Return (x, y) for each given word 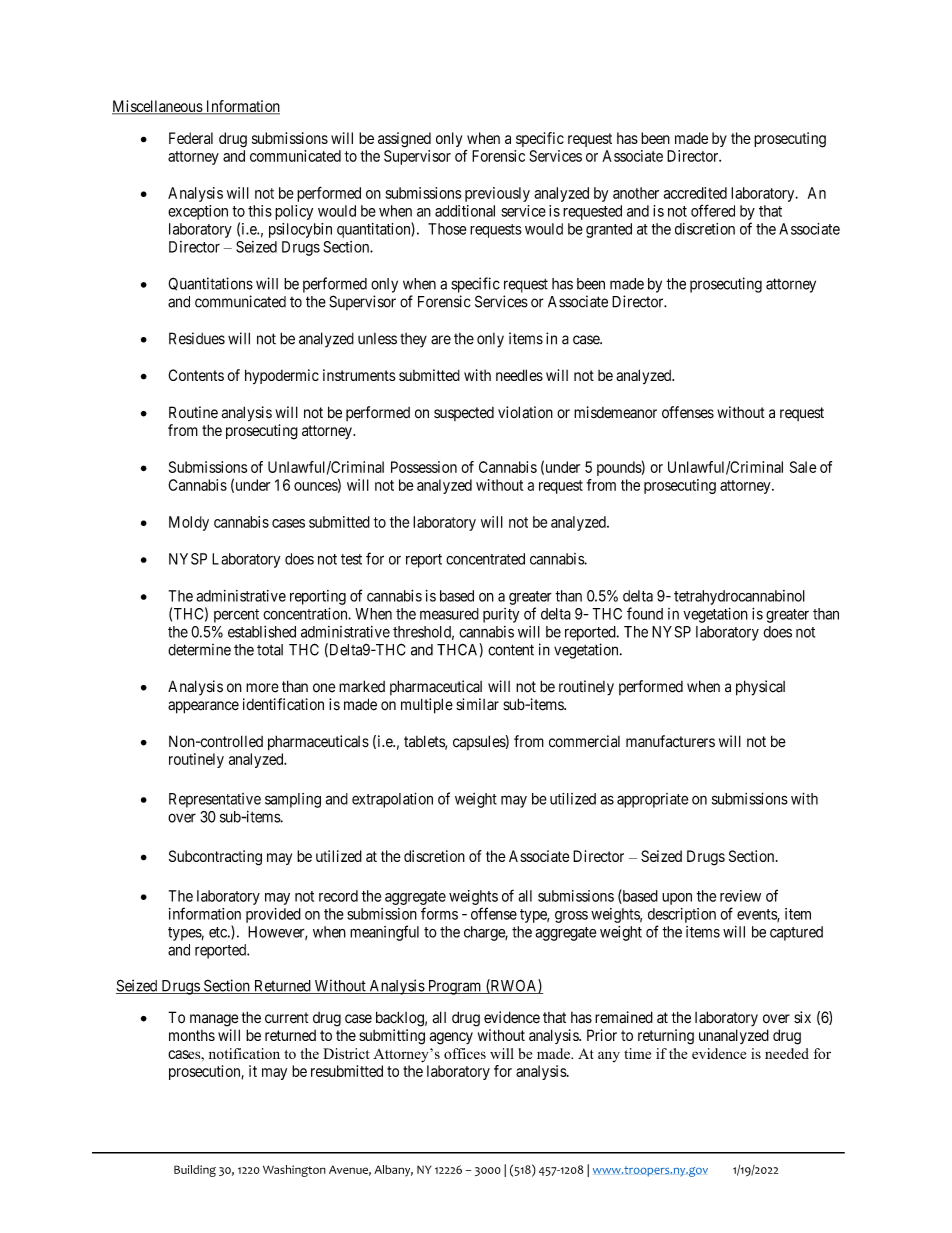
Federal (191, 138)
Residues (197, 338)
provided (273, 915)
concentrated (485, 559)
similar (477, 704)
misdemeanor (615, 412)
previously (497, 194)
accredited (695, 193)
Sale (803, 467)
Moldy (189, 523)
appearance (203, 707)
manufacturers (670, 741)
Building (195, 1171)
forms (439, 913)
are (441, 340)
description (682, 915)
